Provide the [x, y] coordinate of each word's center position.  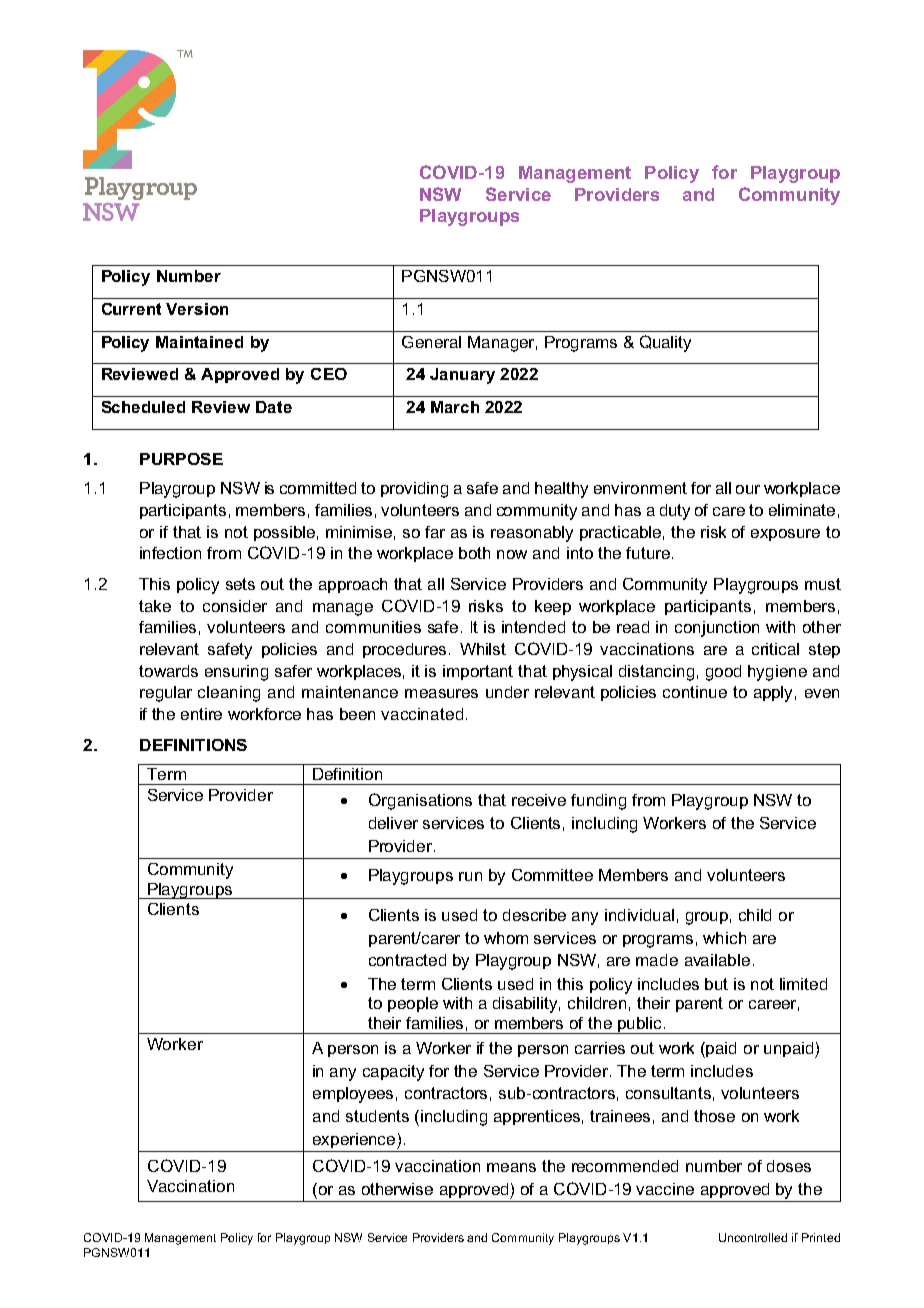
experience [355, 1141]
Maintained [199, 342]
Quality [665, 343]
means [511, 1167]
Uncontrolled [753, 1237]
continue [695, 692]
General [431, 342]
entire [201, 714]
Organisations [420, 801]
